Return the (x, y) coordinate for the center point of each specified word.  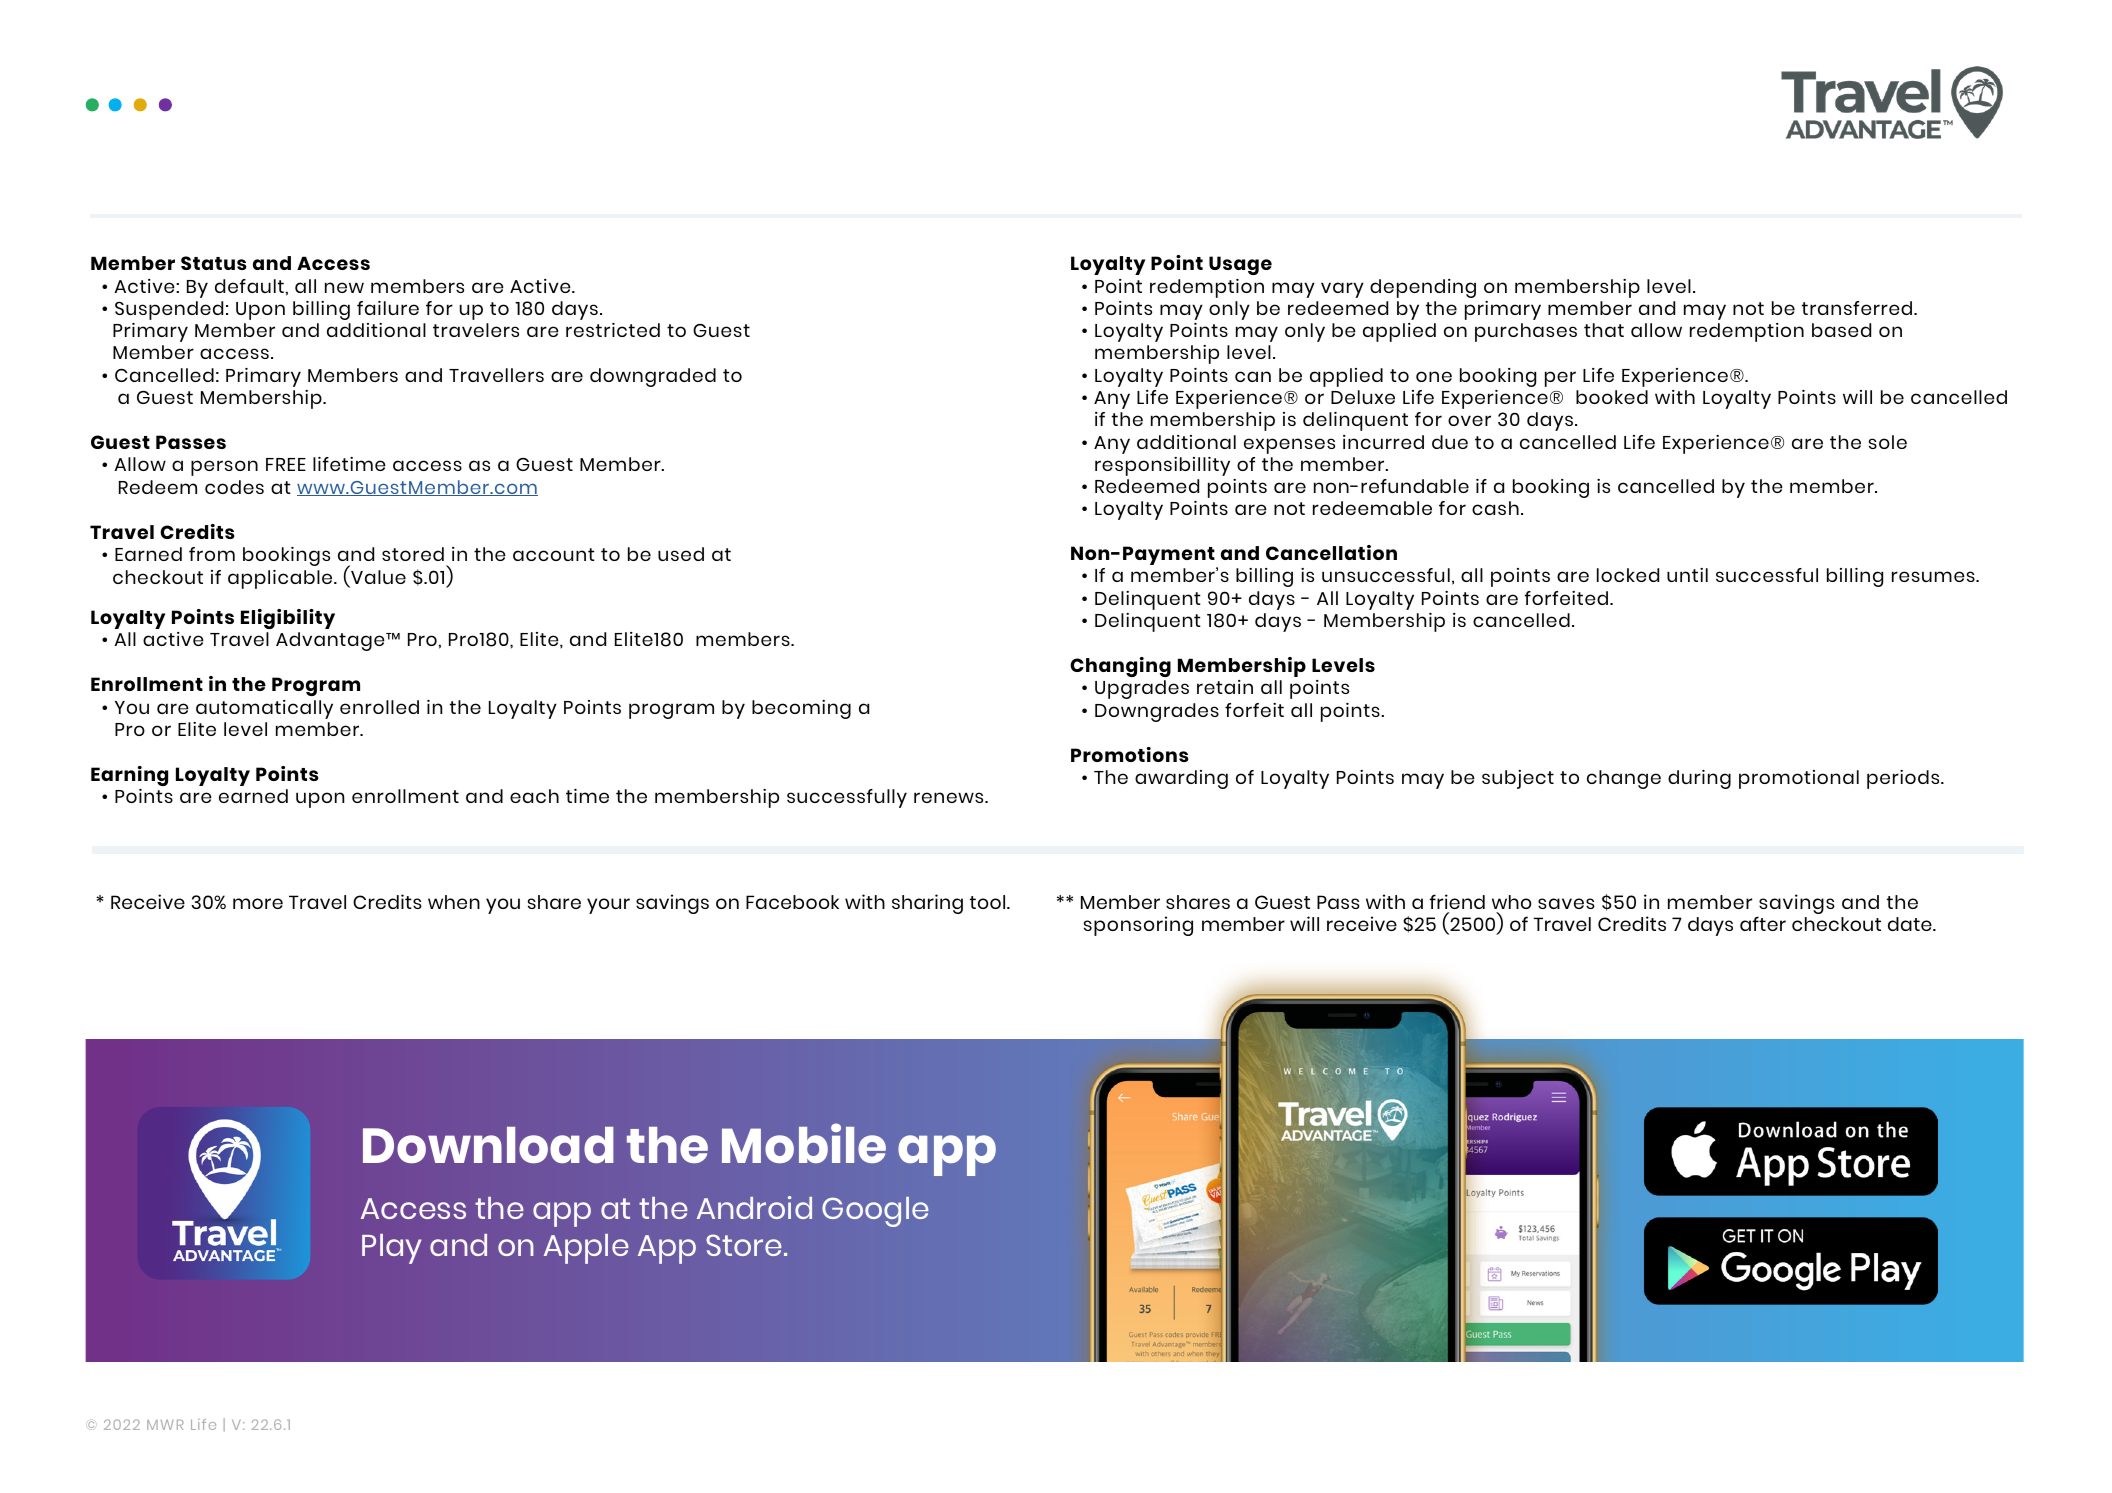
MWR (165, 1425)
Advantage (331, 641)
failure (388, 308)
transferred (1858, 308)
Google (875, 1212)
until (1687, 575)
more (258, 903)
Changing (1120, 667)
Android (754, 1207)
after (1763, 923)
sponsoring (1138, 926)
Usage (1240, 265)
